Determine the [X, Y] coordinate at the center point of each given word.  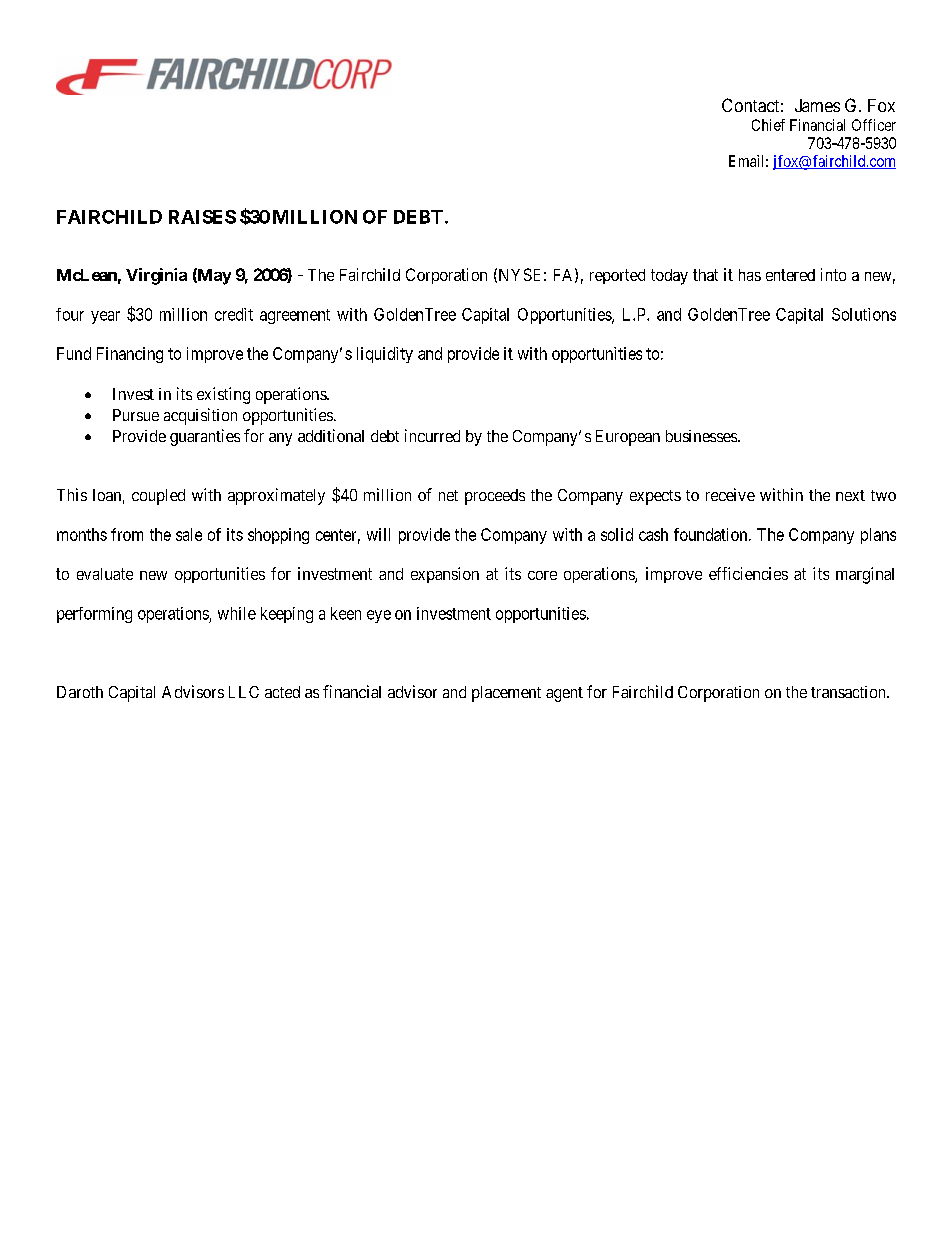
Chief [768, 125]
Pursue [136, 415]
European [628, 438]
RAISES [202, 217]
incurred [432, 435]
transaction [849, 692]
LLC [244, 692]
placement [506, 694]
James [817, 105]
